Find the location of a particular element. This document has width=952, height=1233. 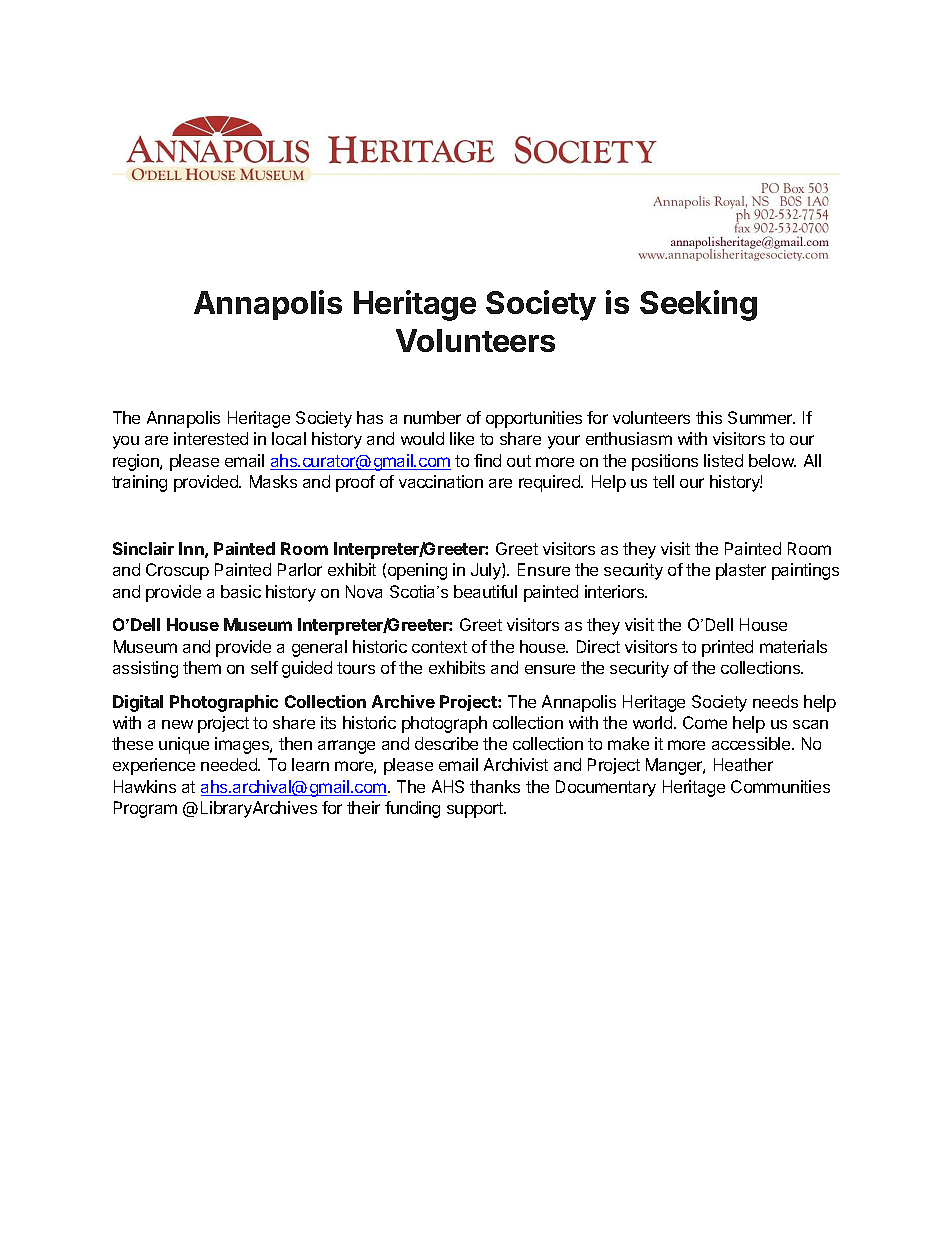

context is located at coordinates (439, 647).
